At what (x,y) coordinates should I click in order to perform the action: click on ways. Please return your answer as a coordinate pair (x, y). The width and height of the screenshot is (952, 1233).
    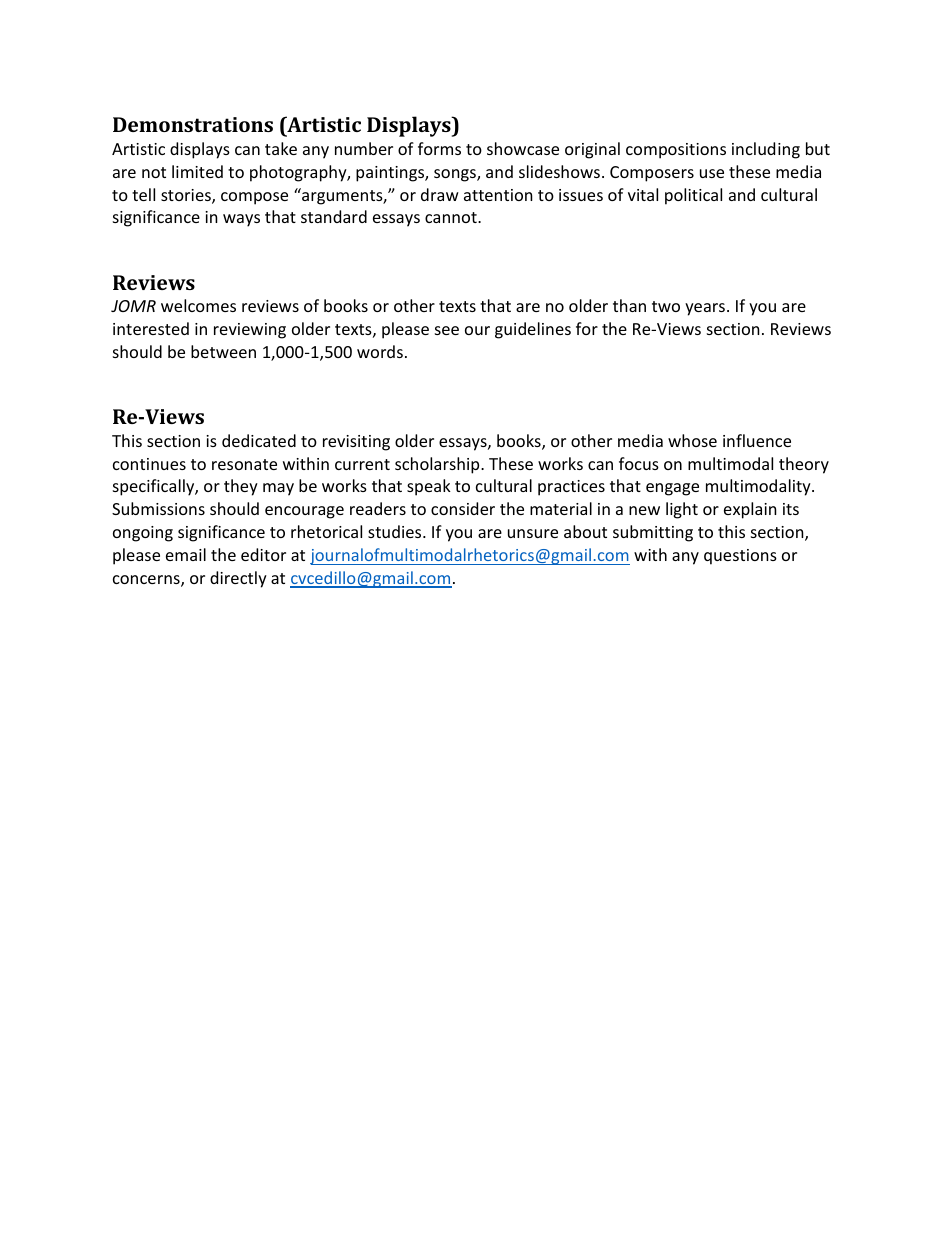
    Looking at the image, I should click on (241, 220).
